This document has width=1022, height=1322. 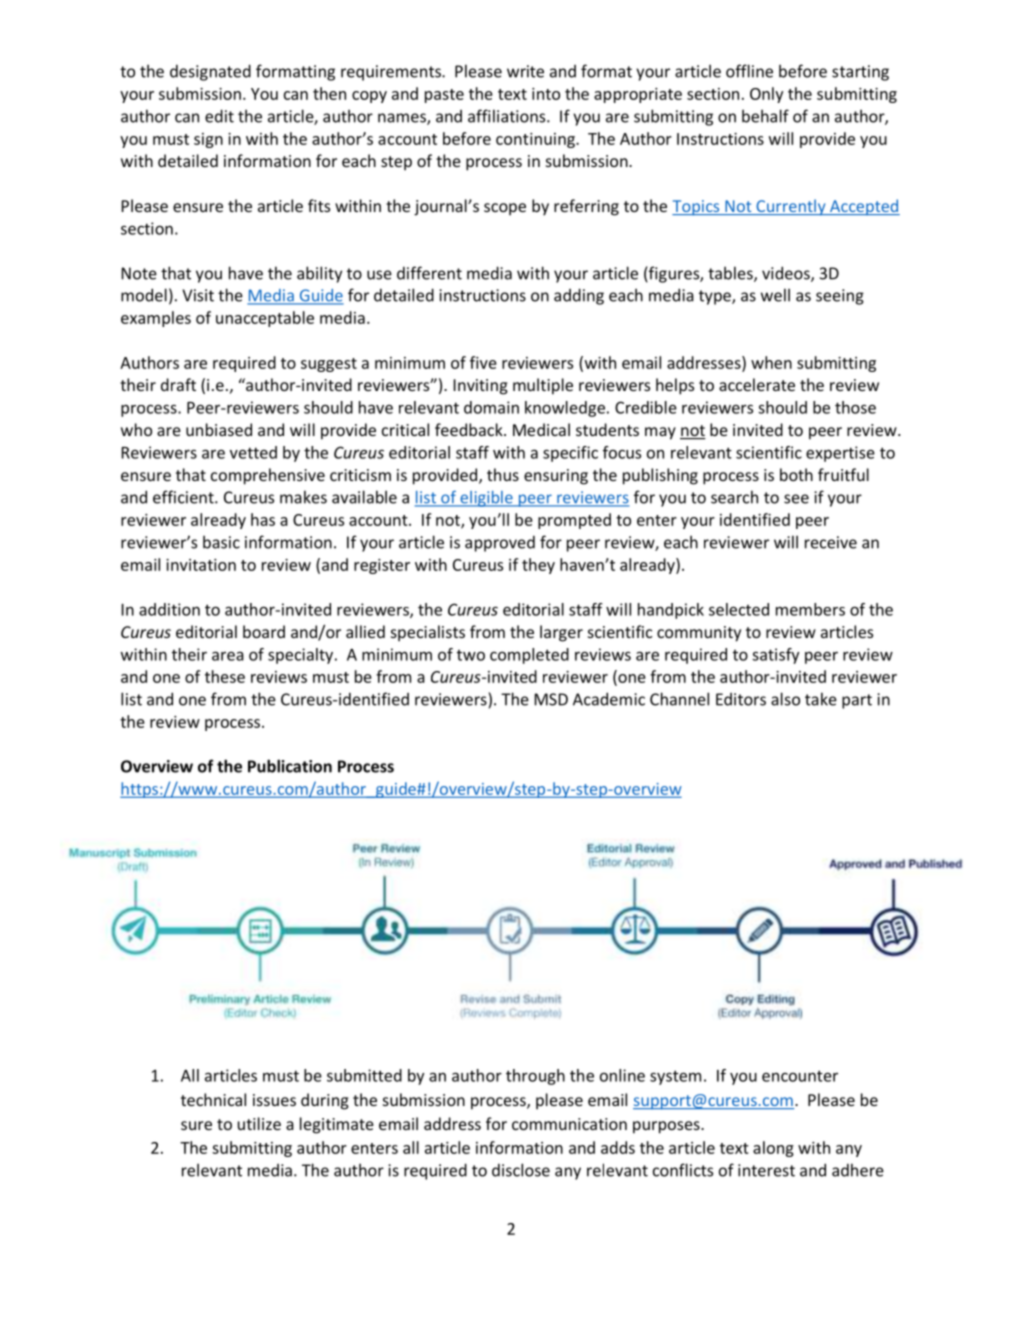 What do you see at coordinates (259, 1123) in the document?
I see `utilize` at bounding box center [259, 1123].
